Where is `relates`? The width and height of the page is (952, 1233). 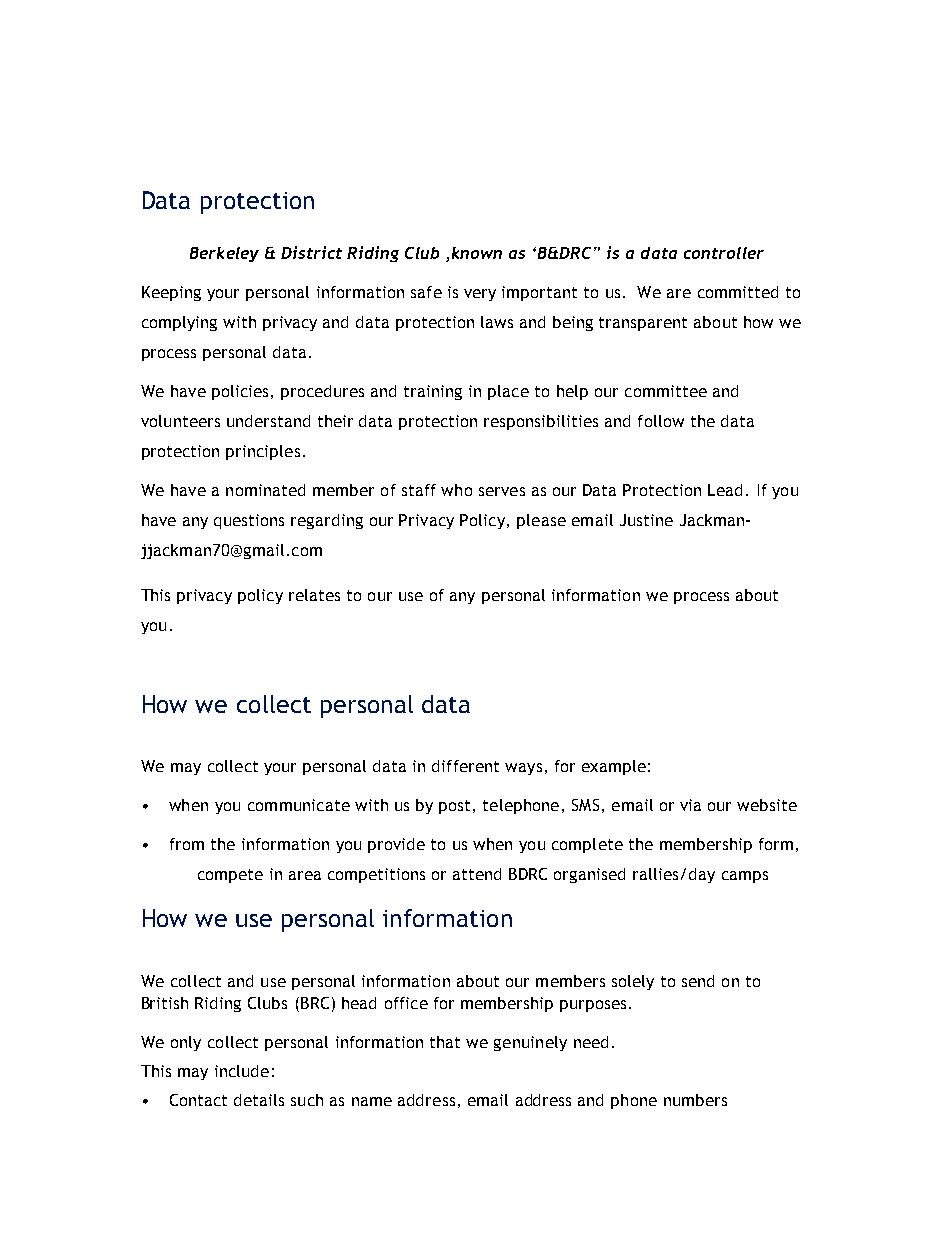
relates is located at coordinates (314, 595).
